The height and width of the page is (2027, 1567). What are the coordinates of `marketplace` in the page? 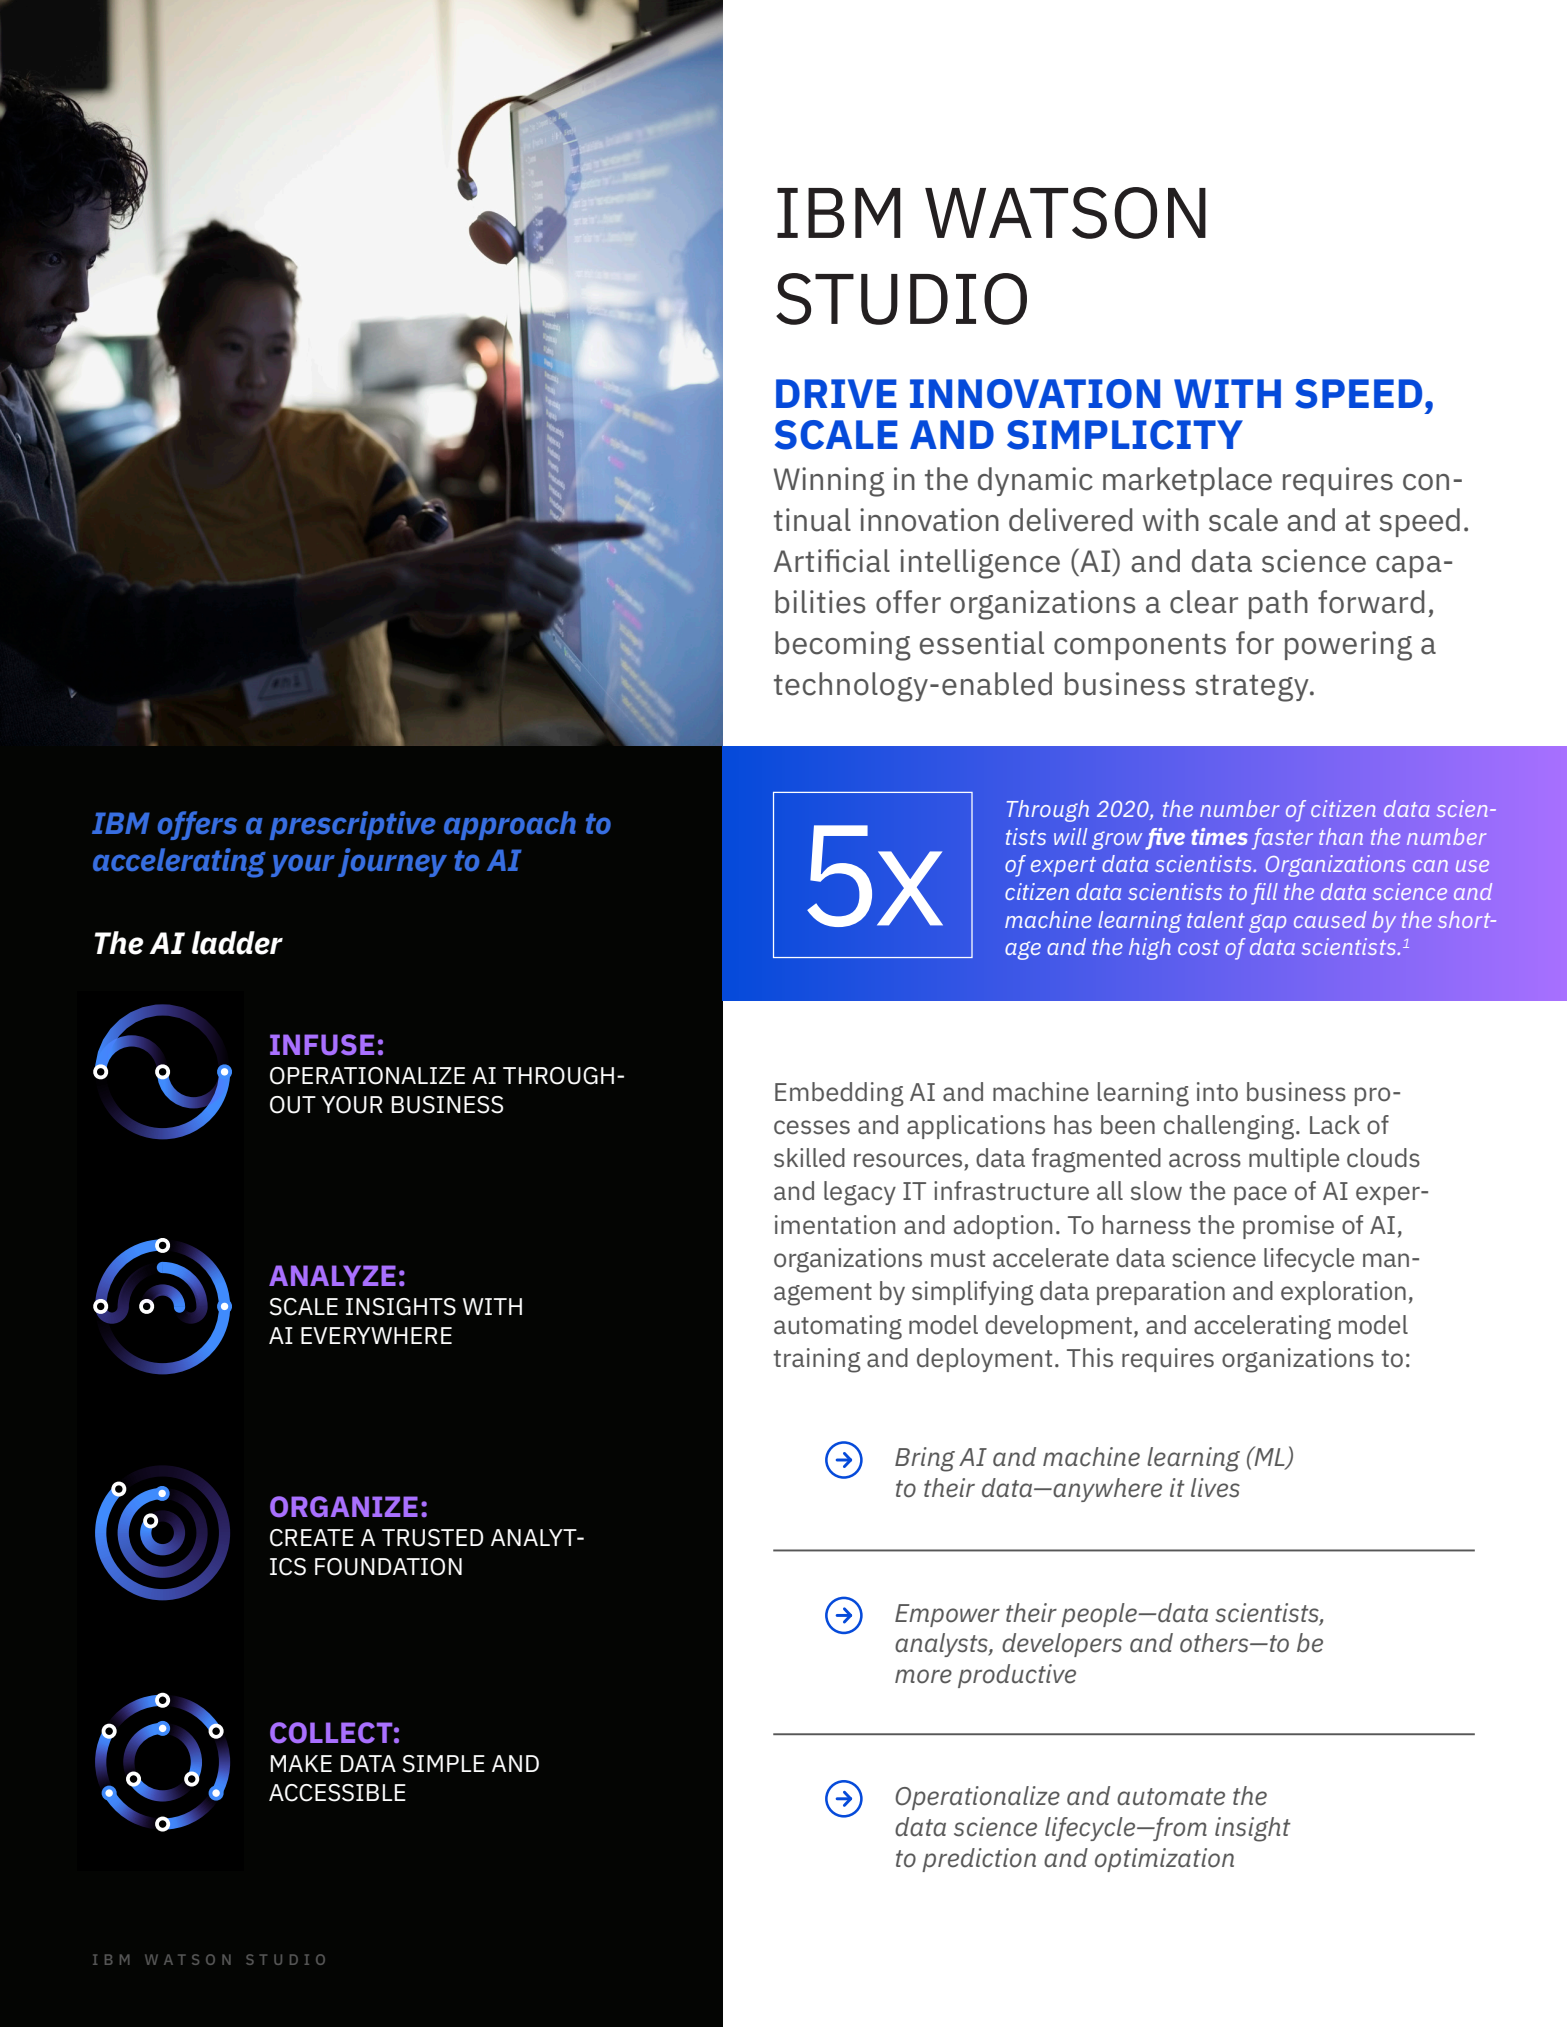 It's located at (1187, 481).
